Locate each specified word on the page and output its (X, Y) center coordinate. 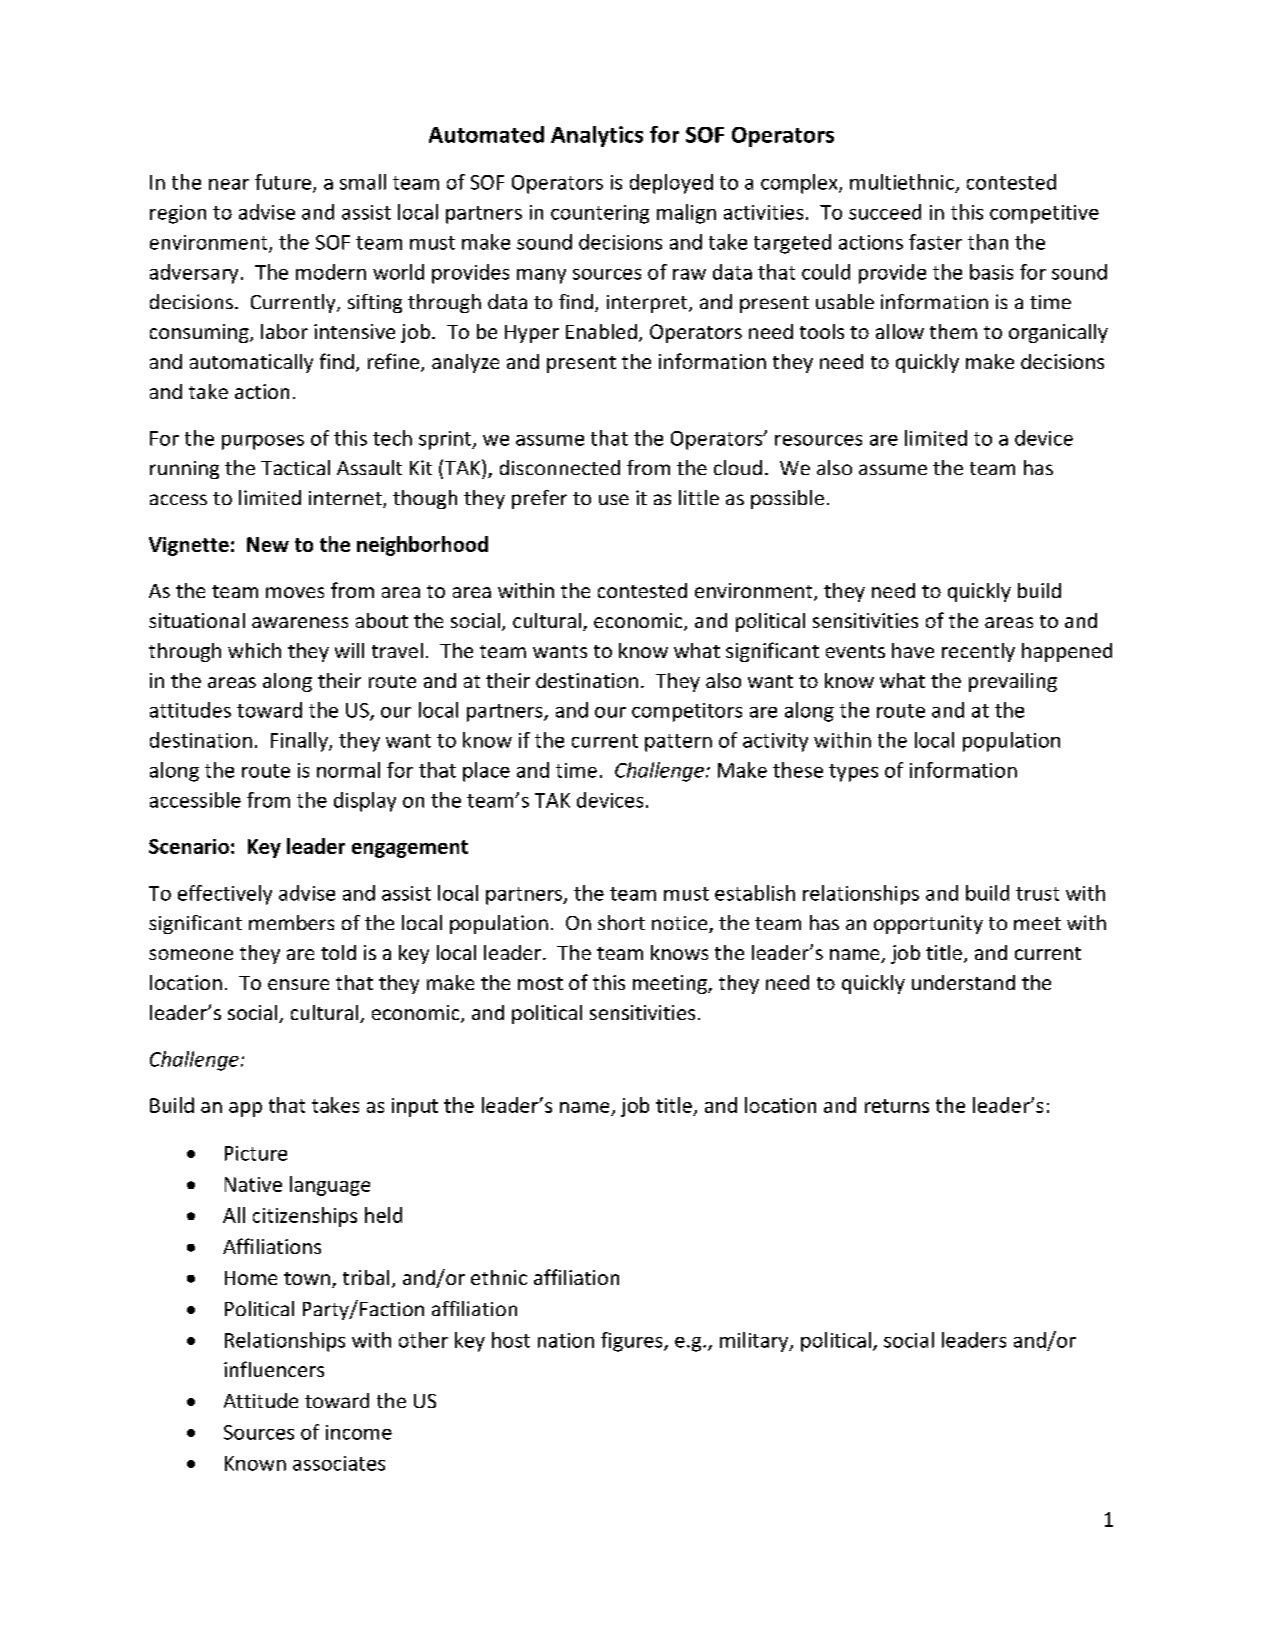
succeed (885, 212)
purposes (263, 442)
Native (253, 1184)
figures (633, 1342)
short (621, 922)
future (284, 183)
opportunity (928, 924)
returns (897, 1106)
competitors (687, 712)
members (291, 922)
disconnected (560, 467)
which (254, 650)
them (953, 331)
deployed (671, 184)
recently (978, 652)
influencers (274, 1369)
